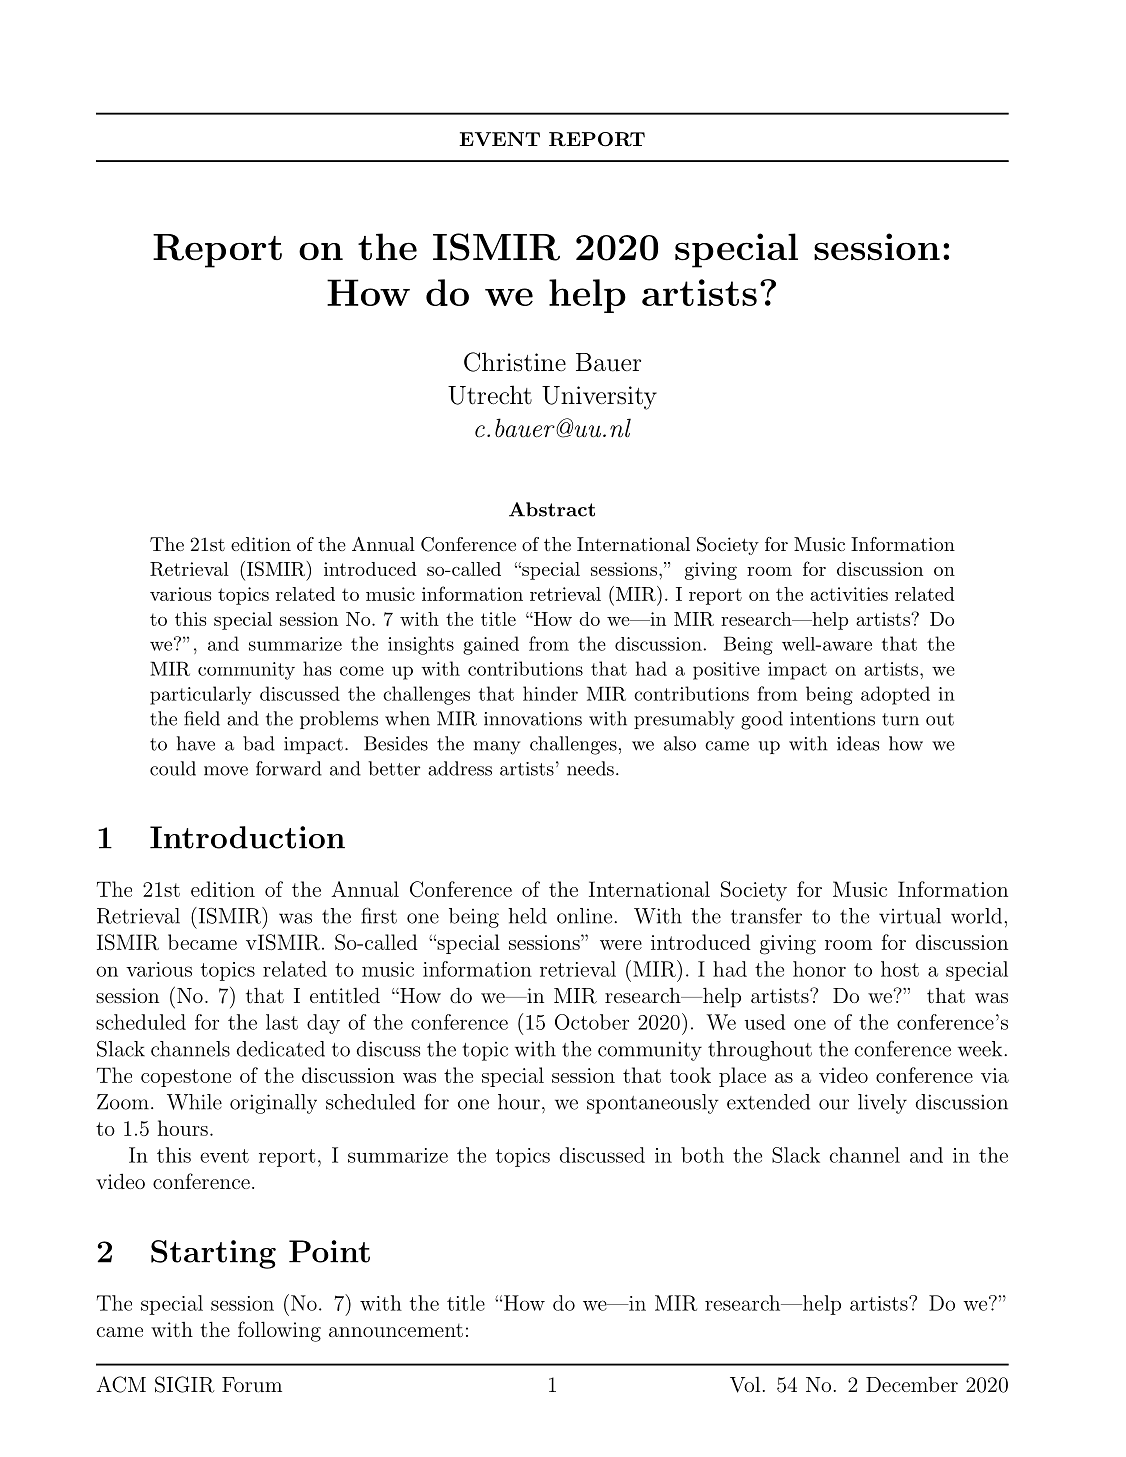 This document has height=1457, width=1126. I want to click on innovations, so click(533, 719).
